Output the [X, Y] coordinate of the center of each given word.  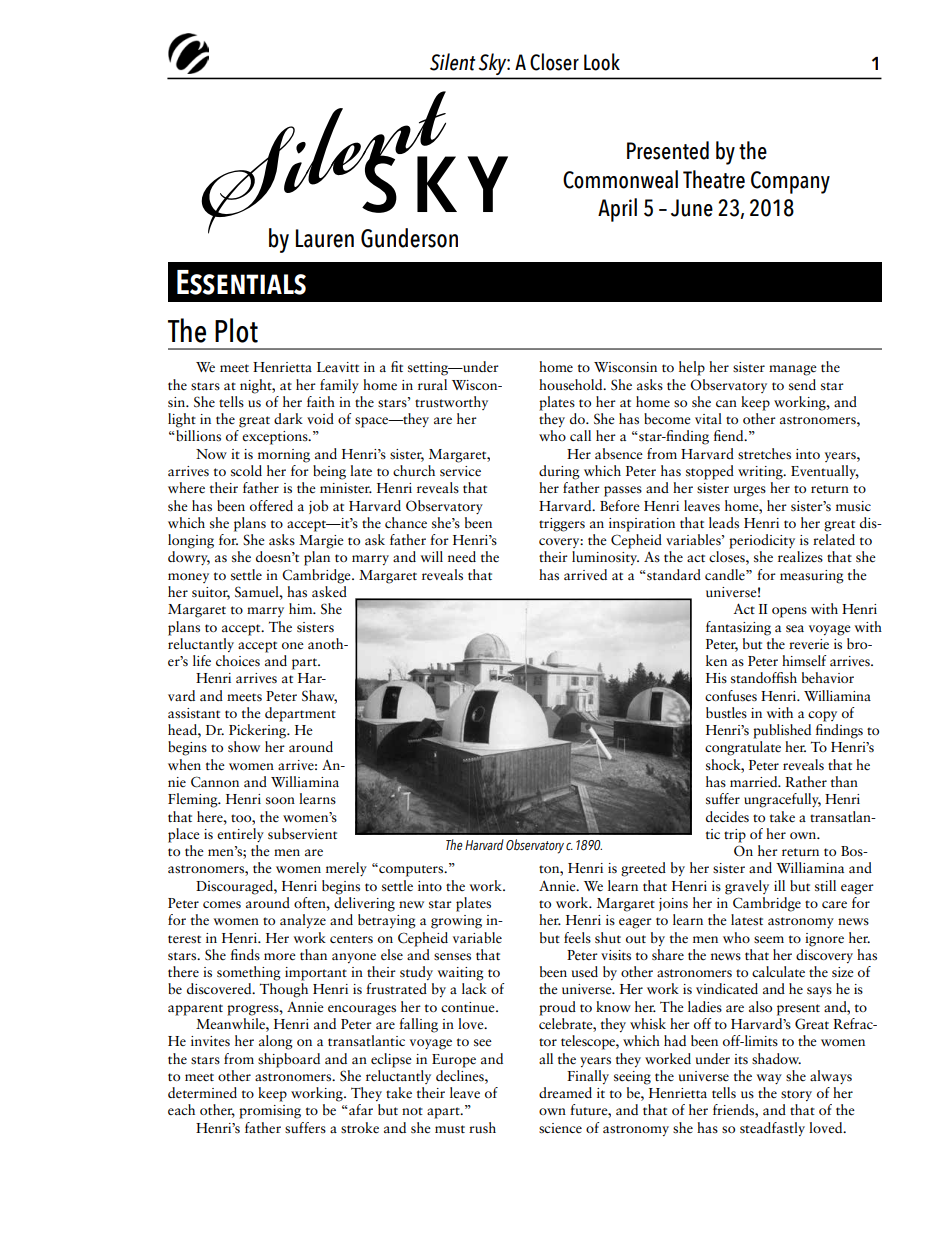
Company [790, 182]
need [462, 557]
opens [789, 612]
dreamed [565, 1093]
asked [329, 590]
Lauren [325, 238]
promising [270, 1112]
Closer [554, 62]
